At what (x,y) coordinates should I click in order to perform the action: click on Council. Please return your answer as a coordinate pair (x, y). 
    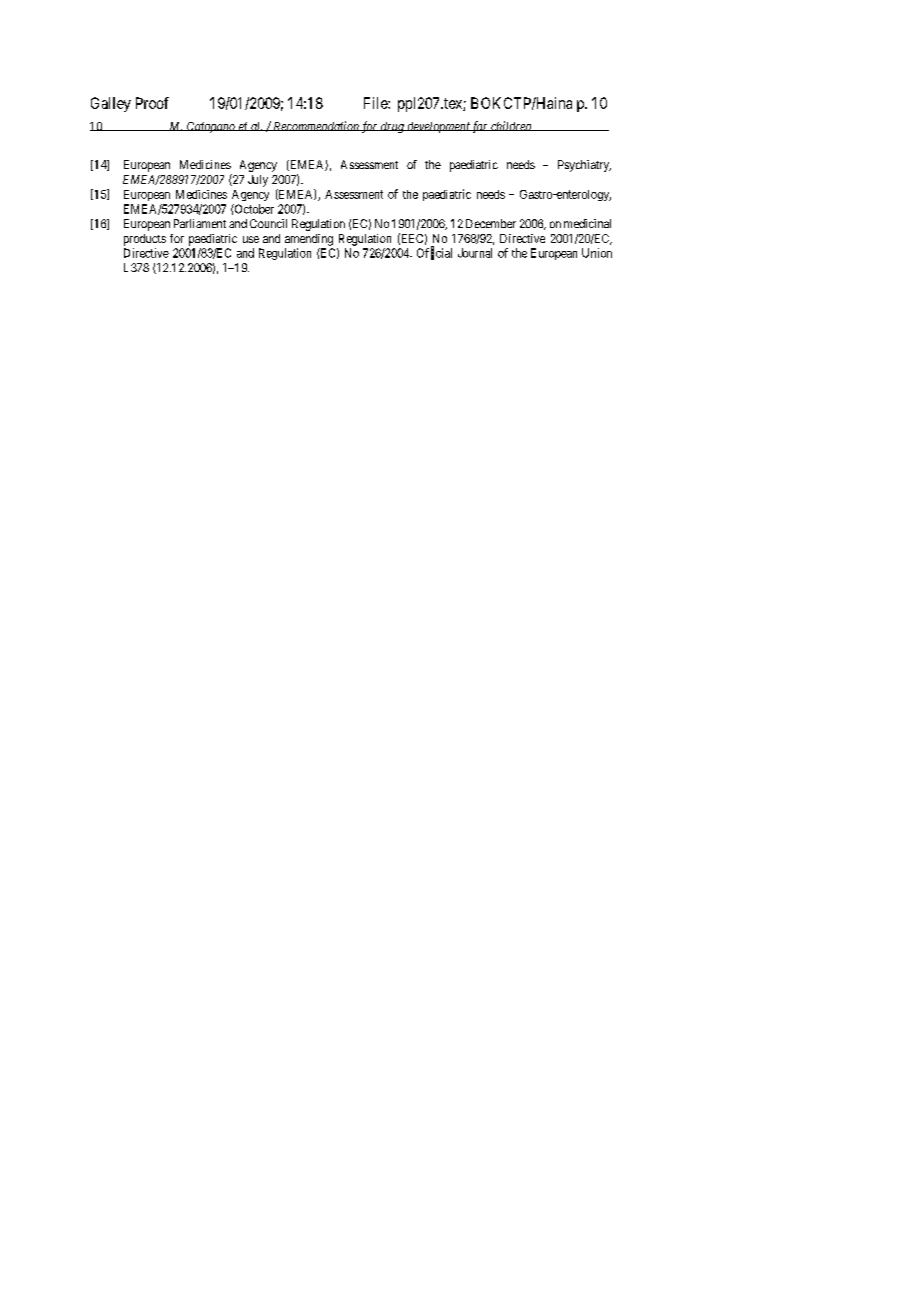
    Looking at the image, I should click on (268, 223).
